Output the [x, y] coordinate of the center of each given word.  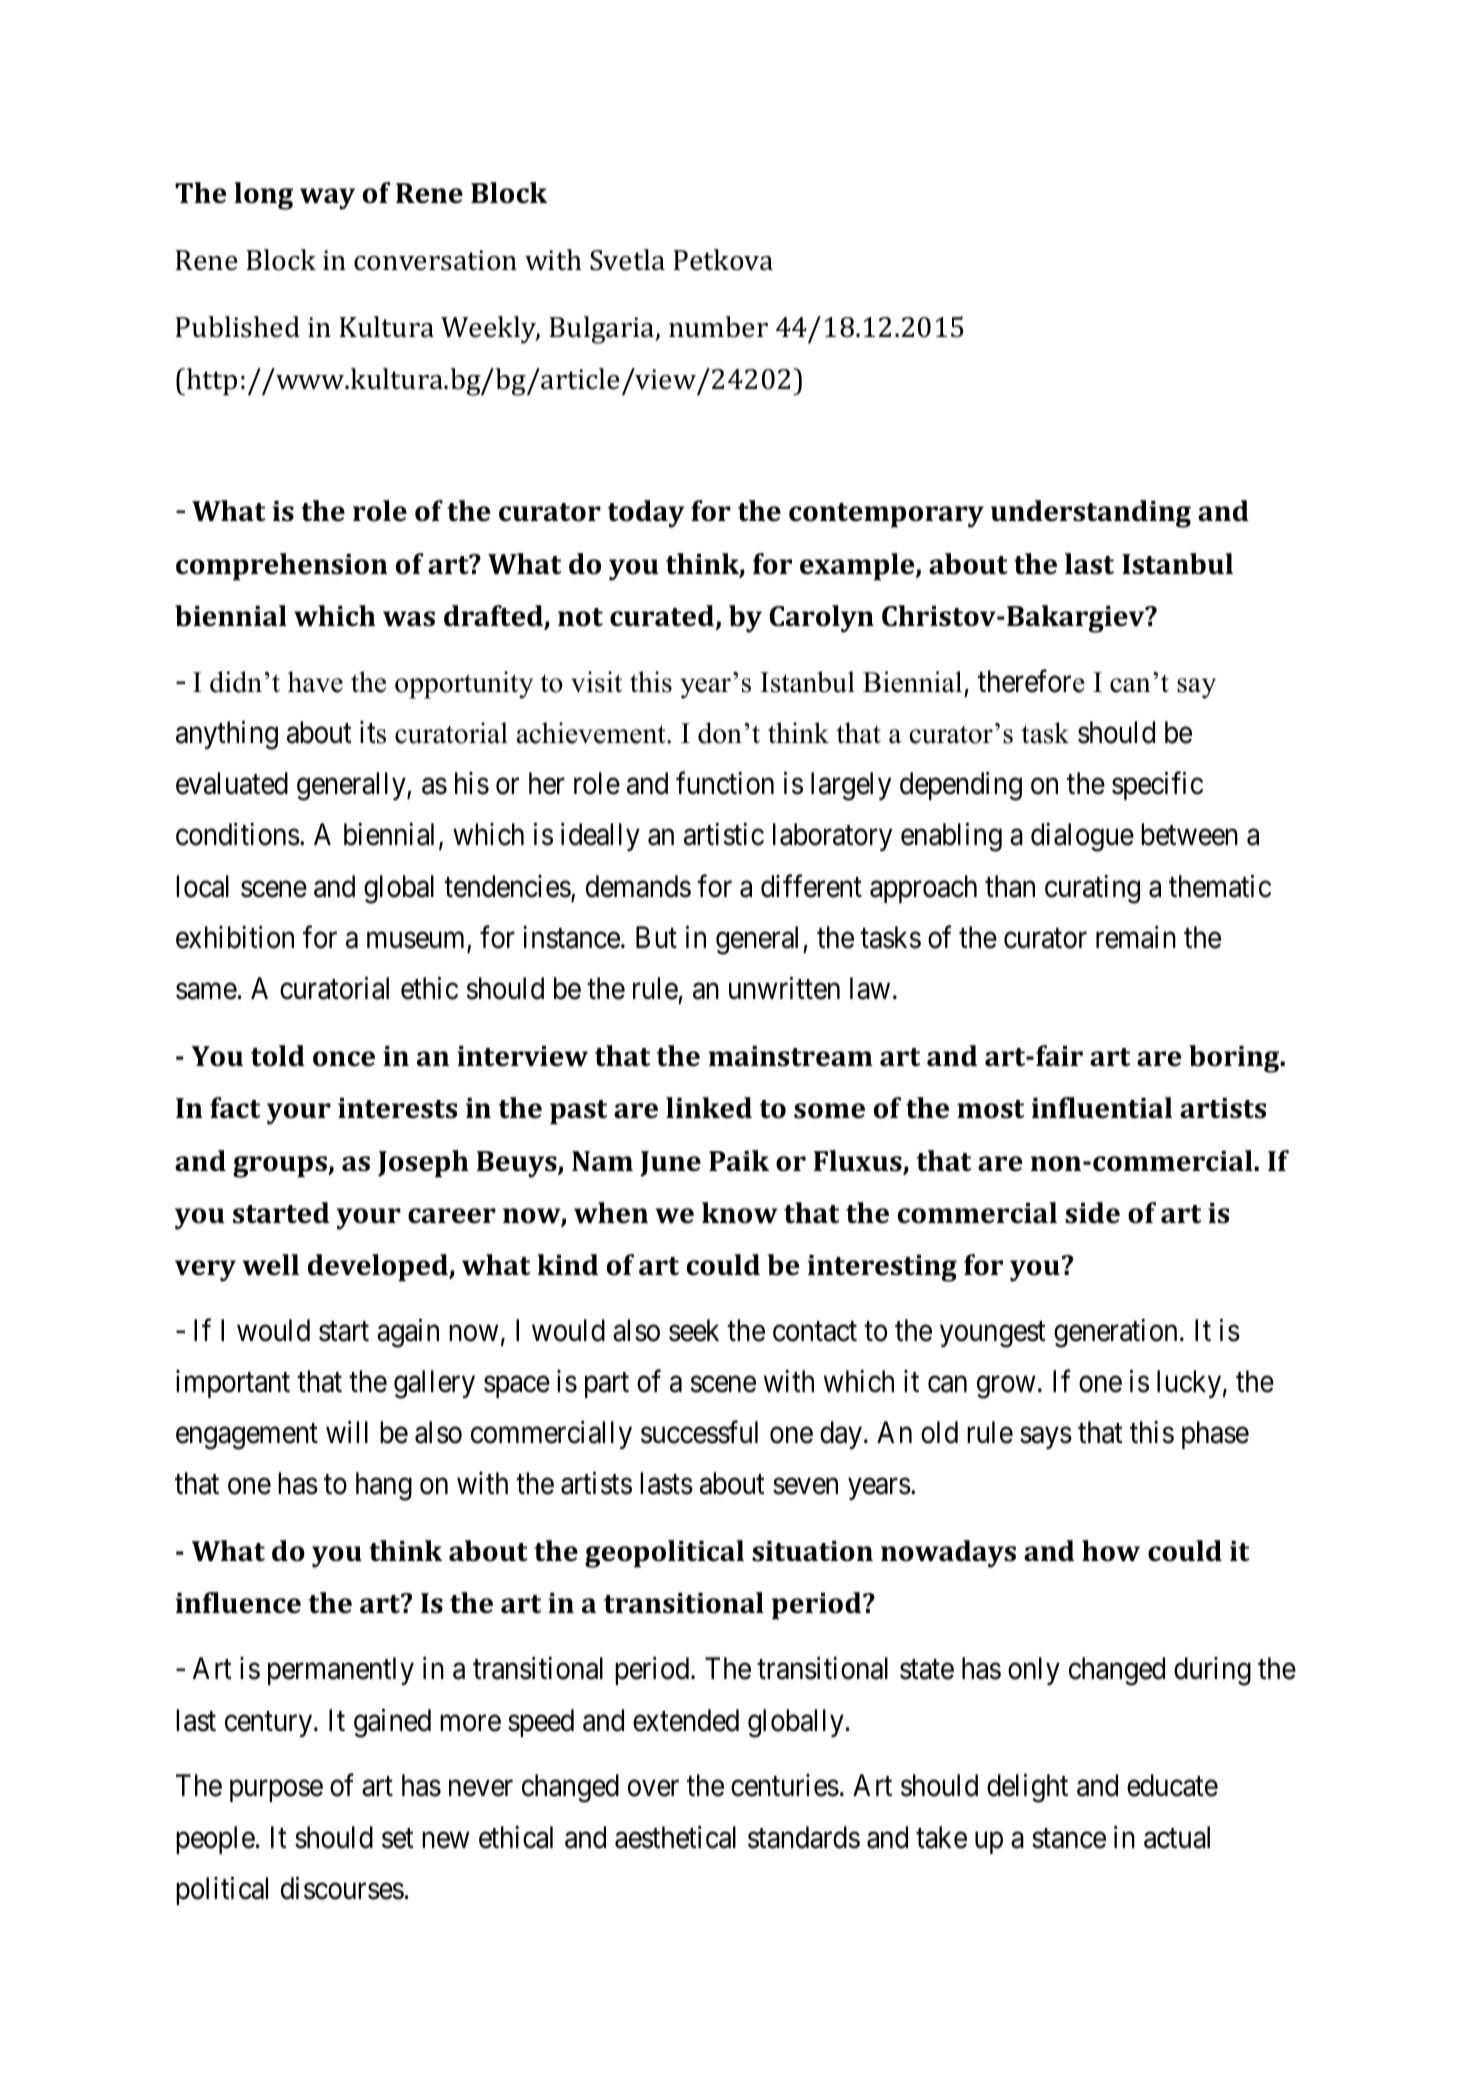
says [1046, 1438]
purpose [276, 1791]
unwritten [784, 988]
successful [699, 1432]
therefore [1031, 681]
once [344, 1059]
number [718, 327]
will [347, 1432]
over [653, 1789]
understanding [1091, 514]
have [315, 682]
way [327, 199]
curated [662, 616]
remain [1136, 937]
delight [1027, 1788]
